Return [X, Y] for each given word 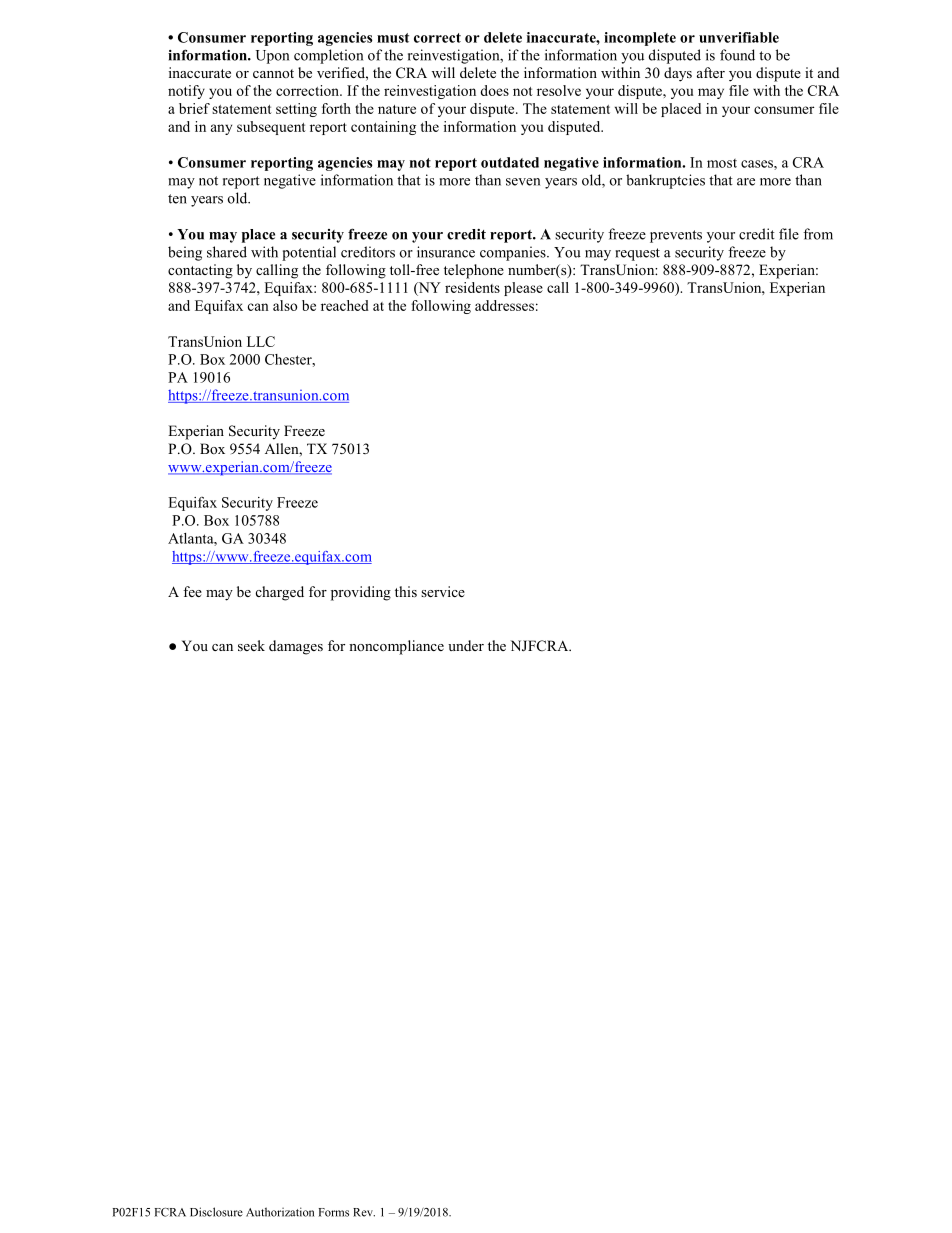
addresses [504, 305]
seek [251, 645]
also [285, 305]
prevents [676, 236]
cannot [273, 73]
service [443, 591]
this [406, 591]
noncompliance [396, 647]
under [466, 645]
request [637, 254]
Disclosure [216, 1212]
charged [280, 593]
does [494, 90]
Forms [334, 1212]
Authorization [280, 1212]
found [737, 55]
